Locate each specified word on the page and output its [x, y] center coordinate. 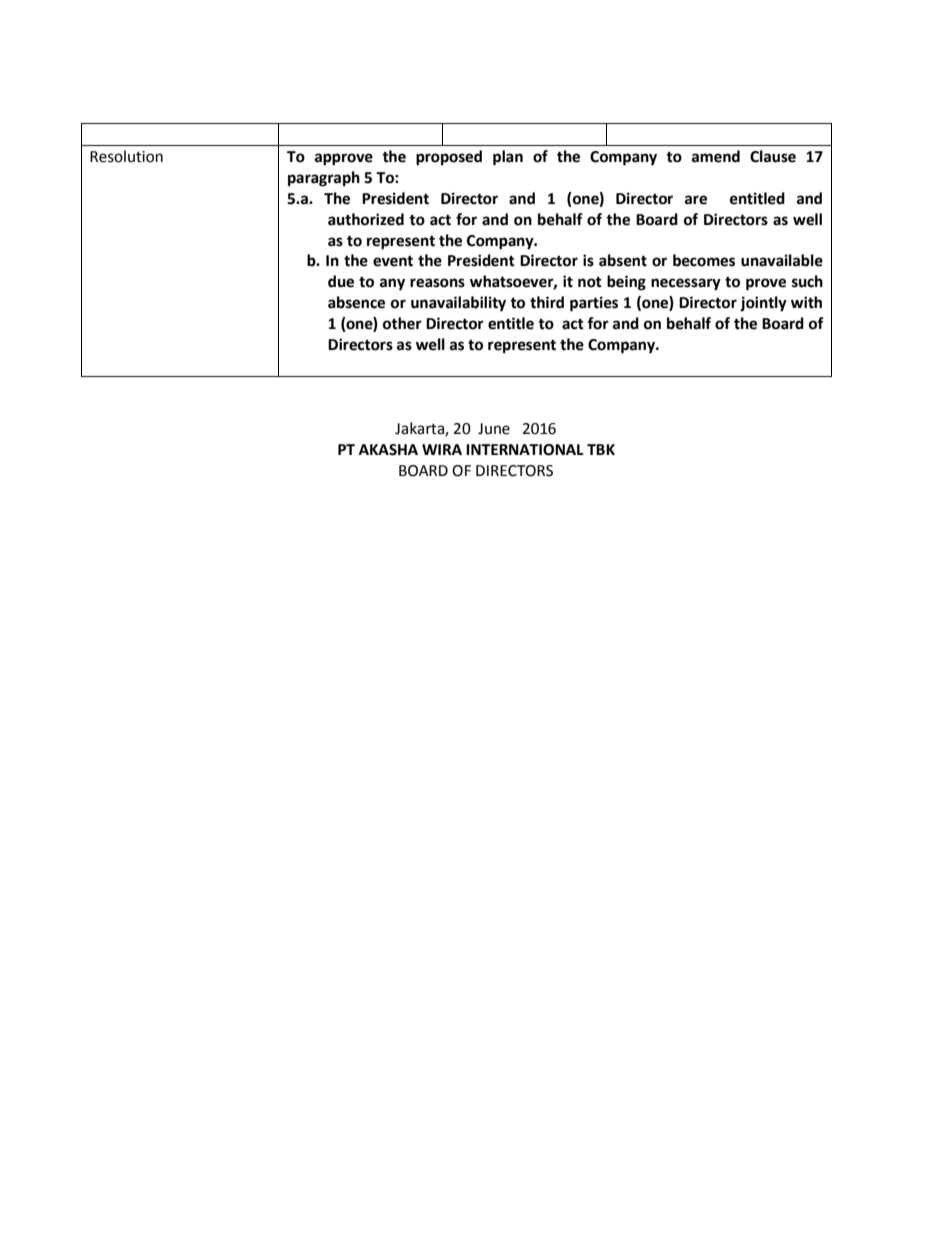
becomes [704, 260]
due [341, 281]
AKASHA [388, 450]
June [494, 429]
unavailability [458, 304]
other [402, 323]
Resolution [126, 156]
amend [716, 156]
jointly [763, 304]
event [393, 261]
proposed [449, 158]
